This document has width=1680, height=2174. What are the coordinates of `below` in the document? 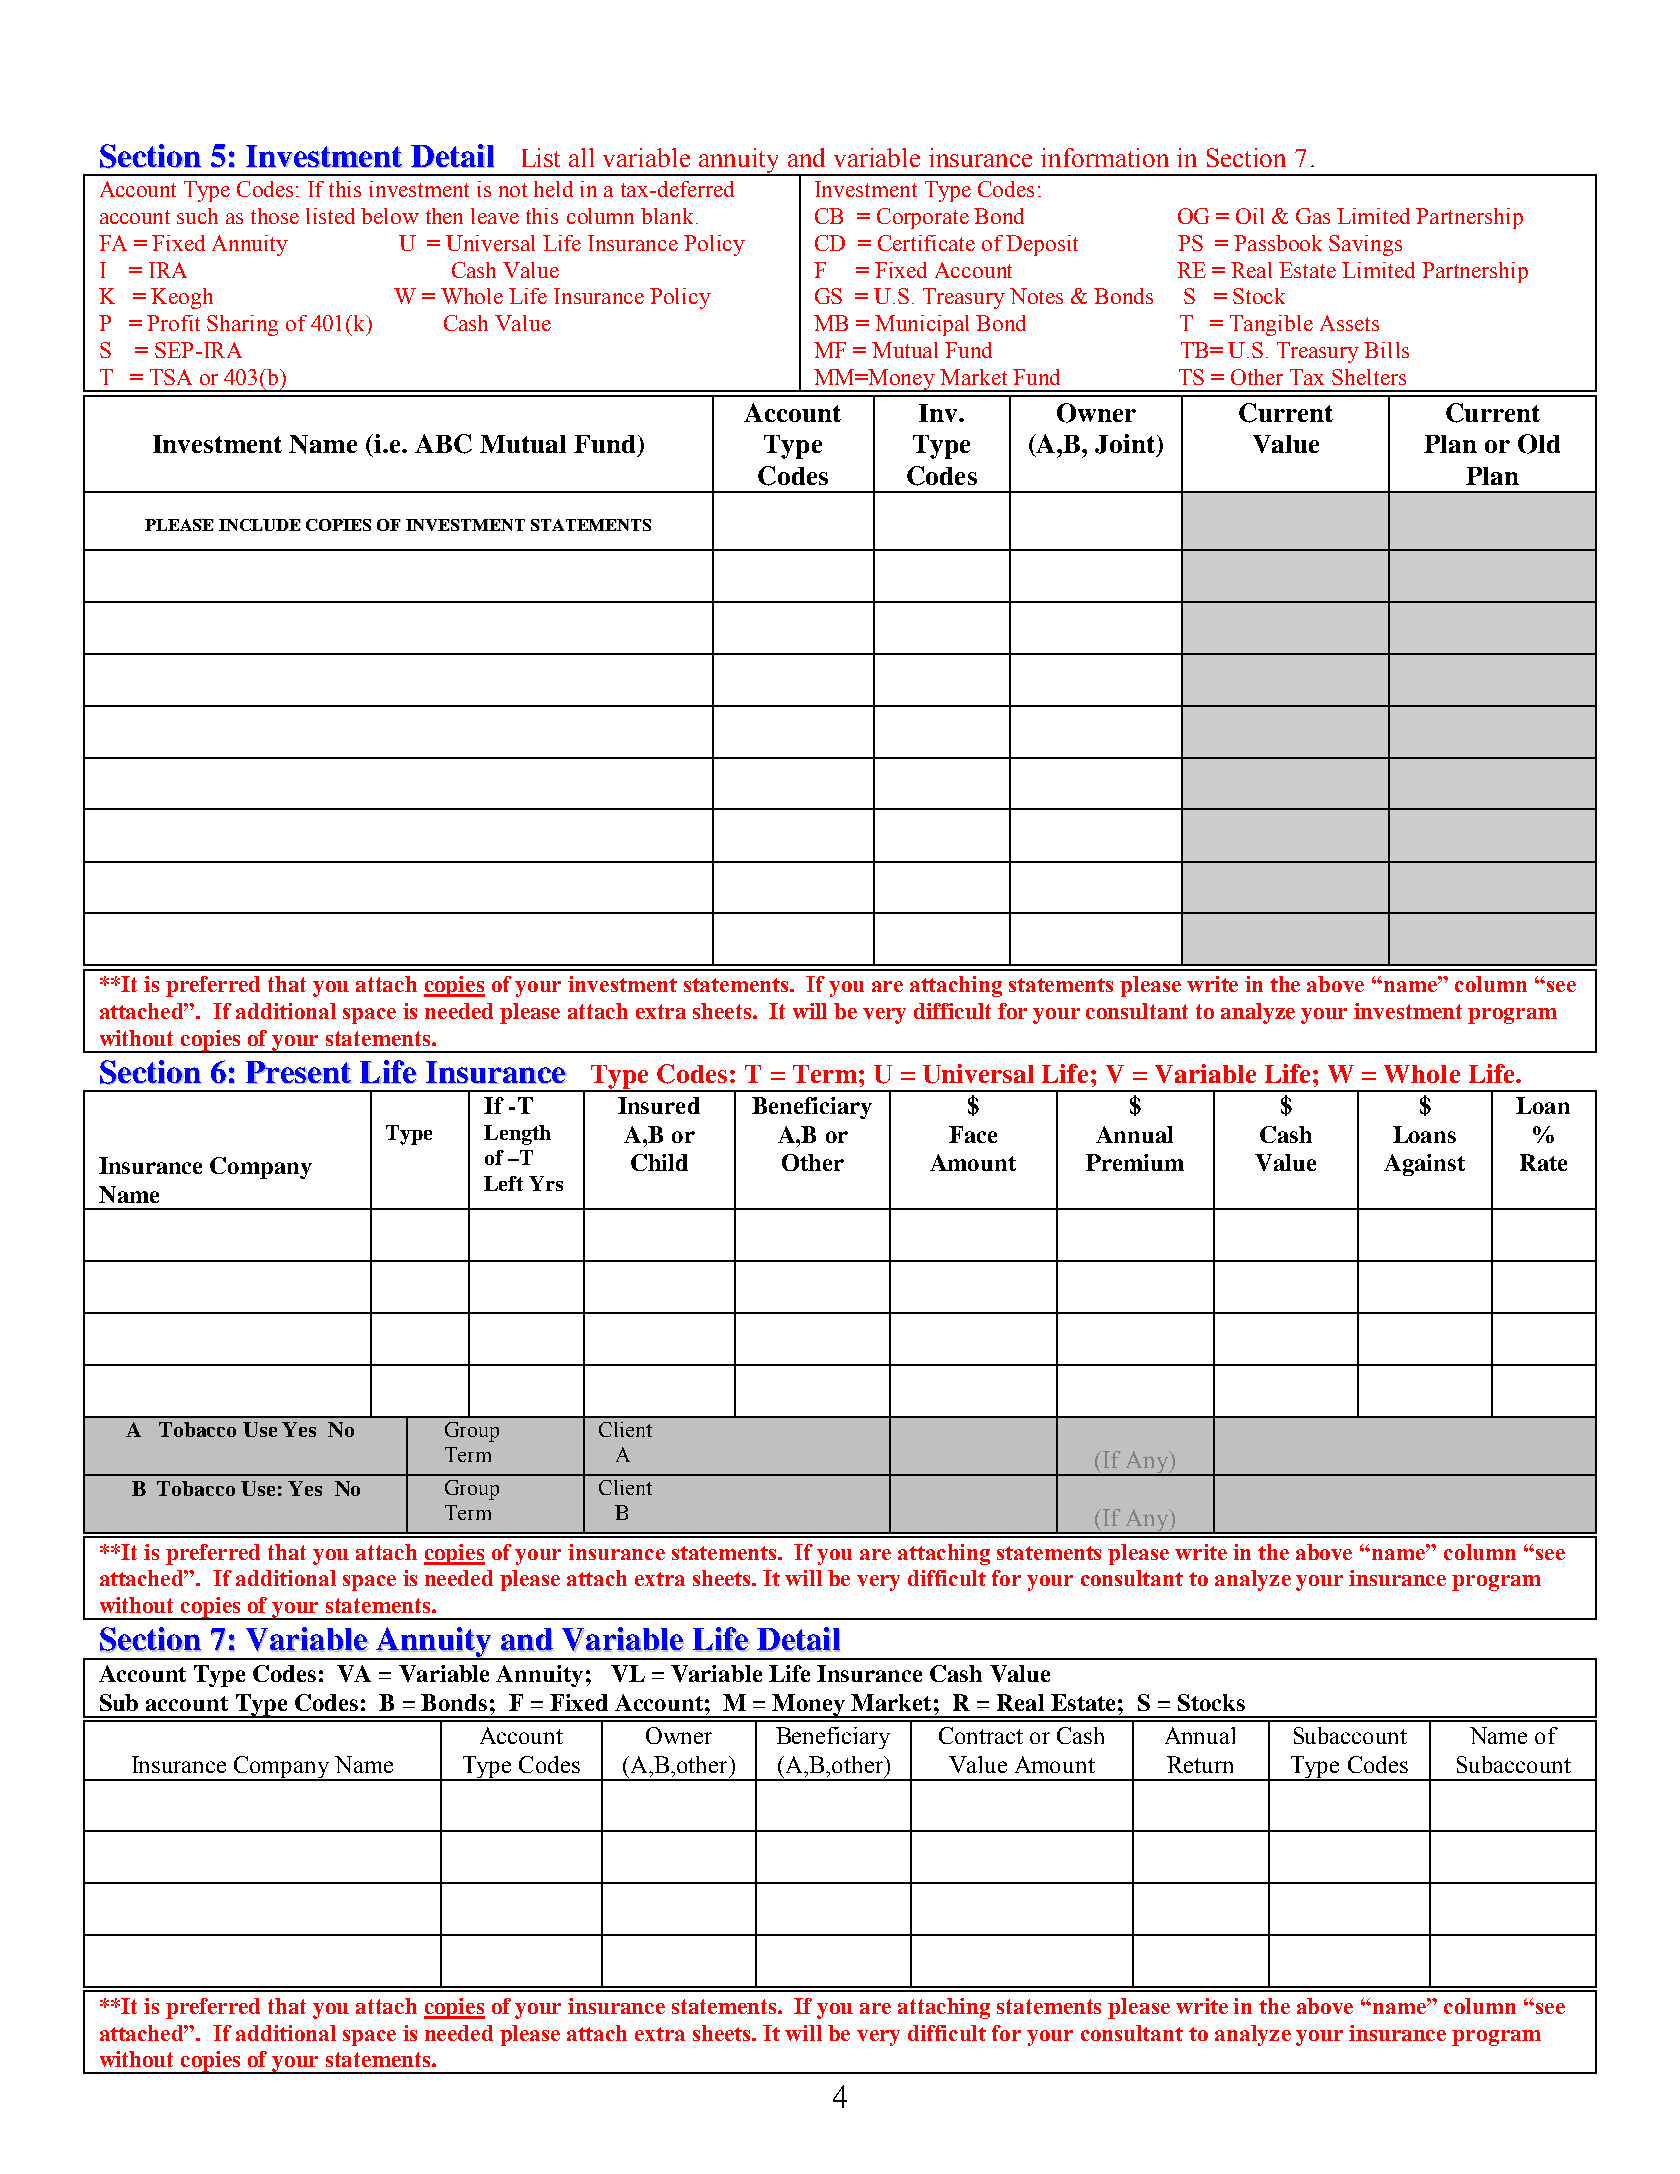 It's located at (390, 216).
